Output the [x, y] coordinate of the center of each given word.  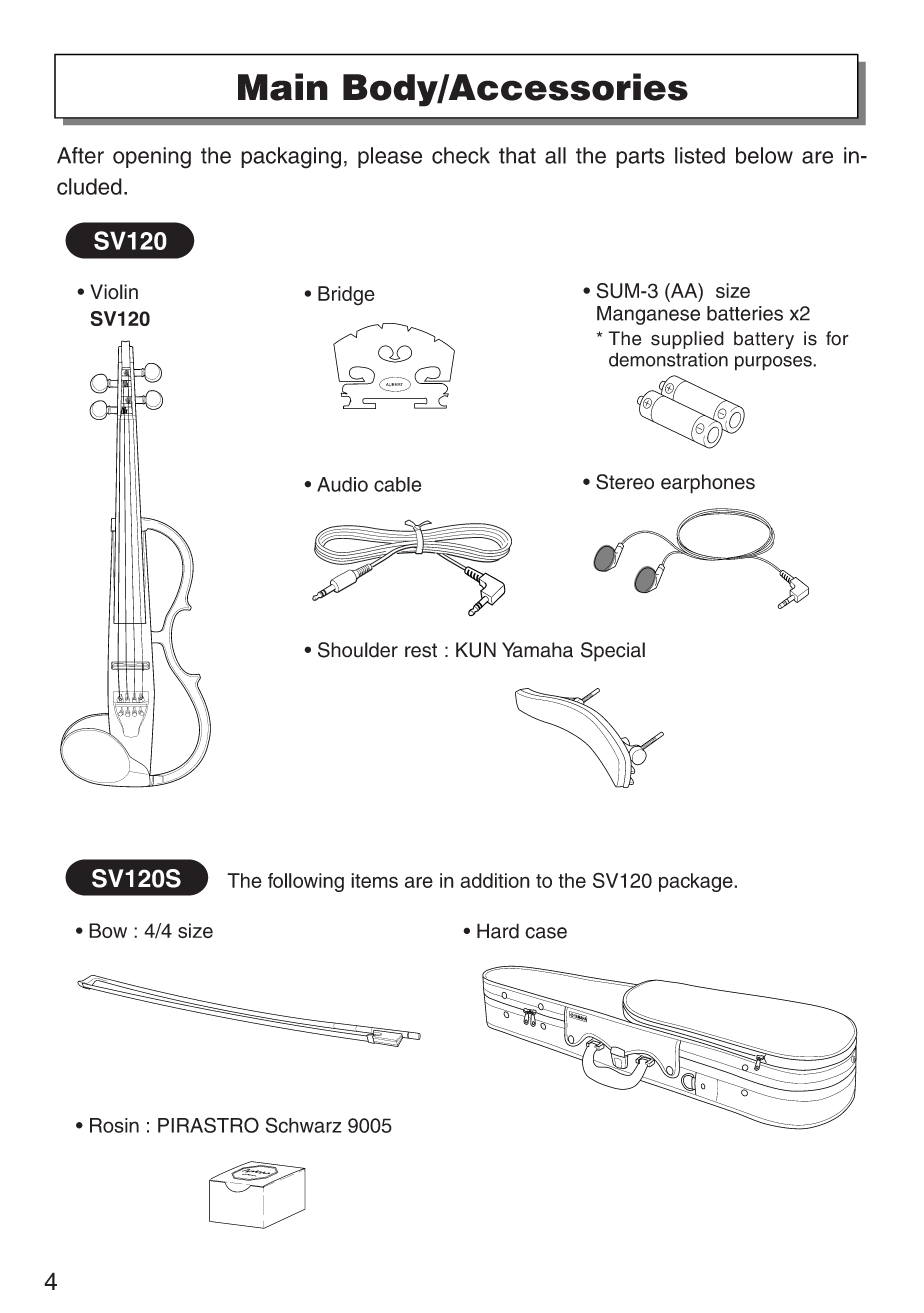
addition [495, 880]
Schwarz [304, 1125]
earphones [708, 484]
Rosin [114, 1125]
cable [397, 484]
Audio [342, 484]
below [764, 155]
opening [152, 158]
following [306, 882]
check [461, 155]
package [697, 882]
